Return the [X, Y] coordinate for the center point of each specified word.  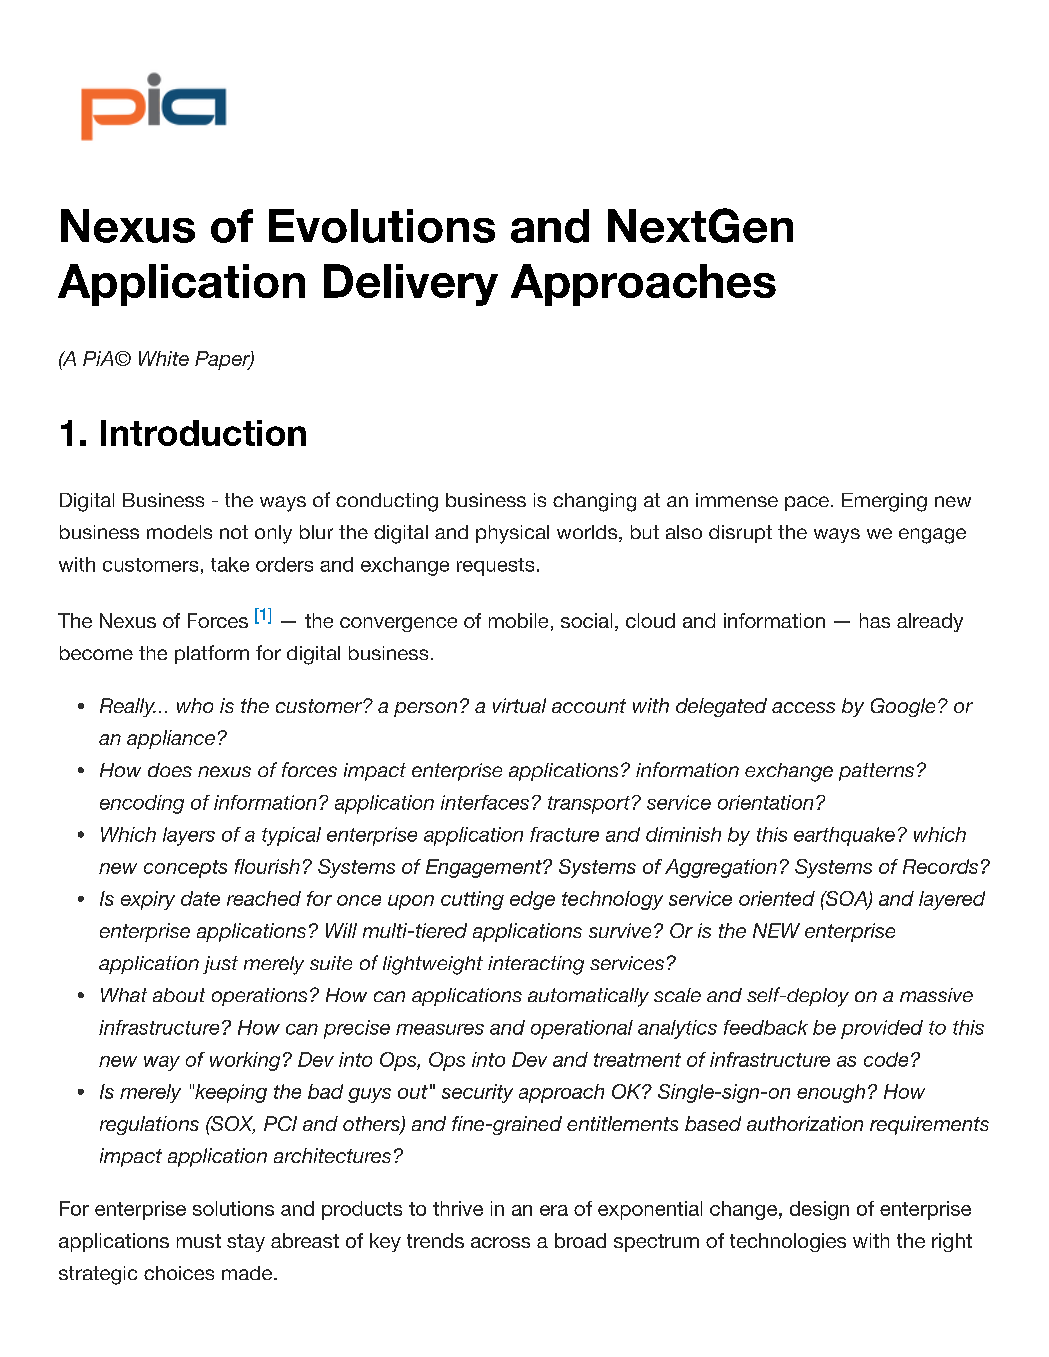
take [230, 564]
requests [495, 567]
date [200, 898]
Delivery [411, 285]
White [164, 358]
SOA [846, 900]
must [199, 1241]
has [875, 620]
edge [532, 900]
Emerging [884, 502]
